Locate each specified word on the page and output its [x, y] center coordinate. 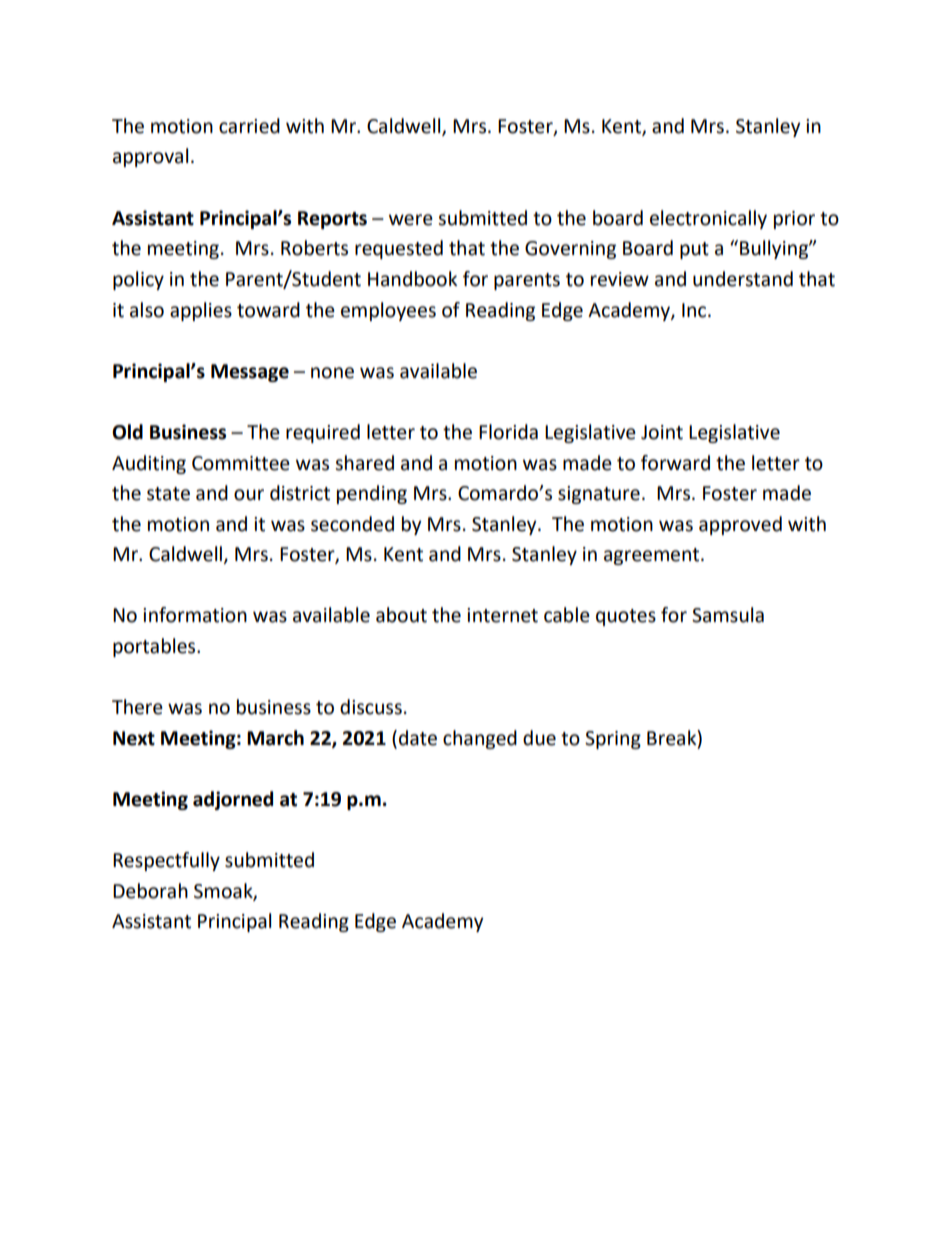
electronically [708, 219]
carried [249, 126]
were [411, 220]
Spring [613, 740]
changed [480, 739]
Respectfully [166, 861]
